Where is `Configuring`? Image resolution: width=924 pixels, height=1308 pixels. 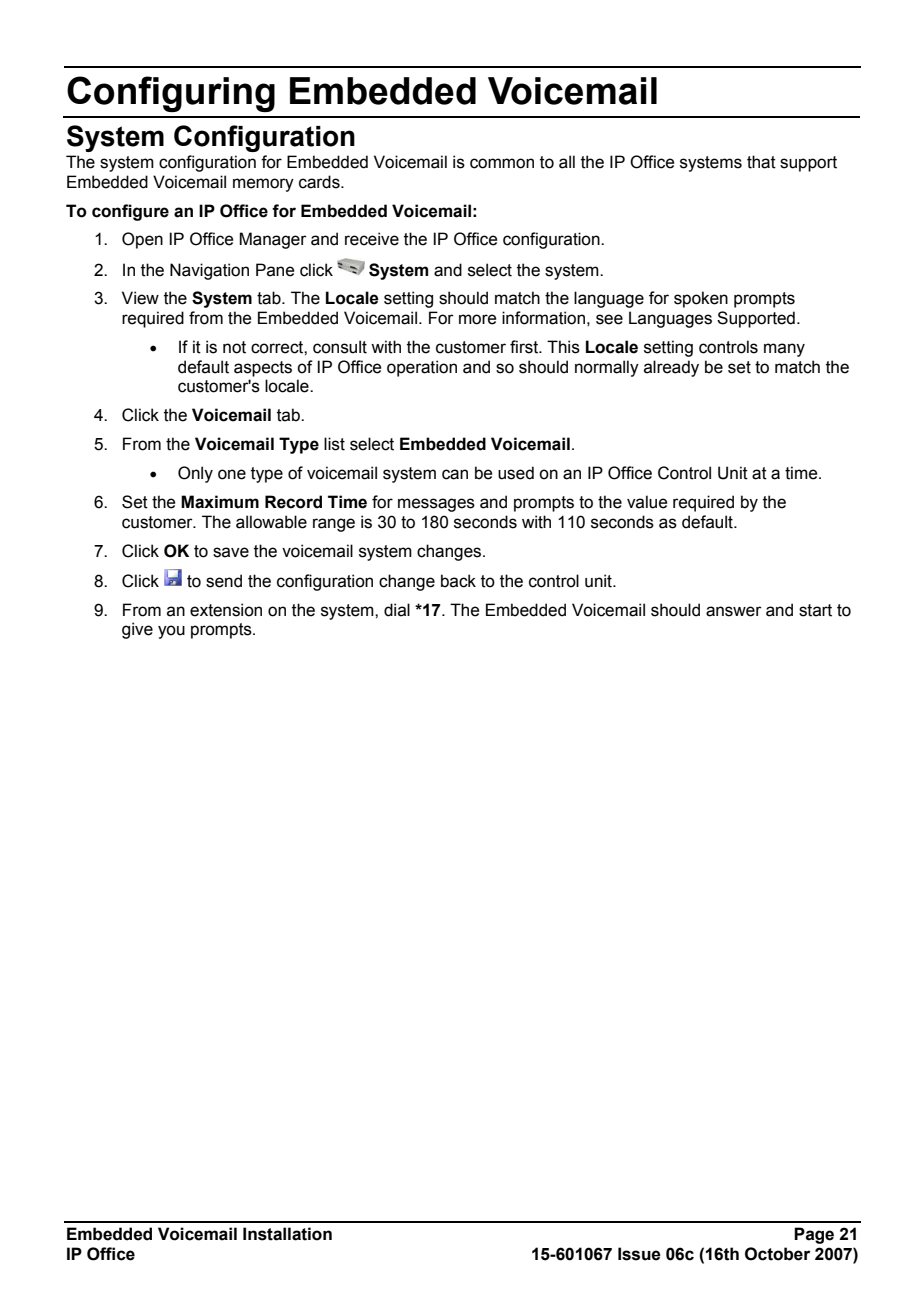 Configuring is located at coordinates (171, 94).
